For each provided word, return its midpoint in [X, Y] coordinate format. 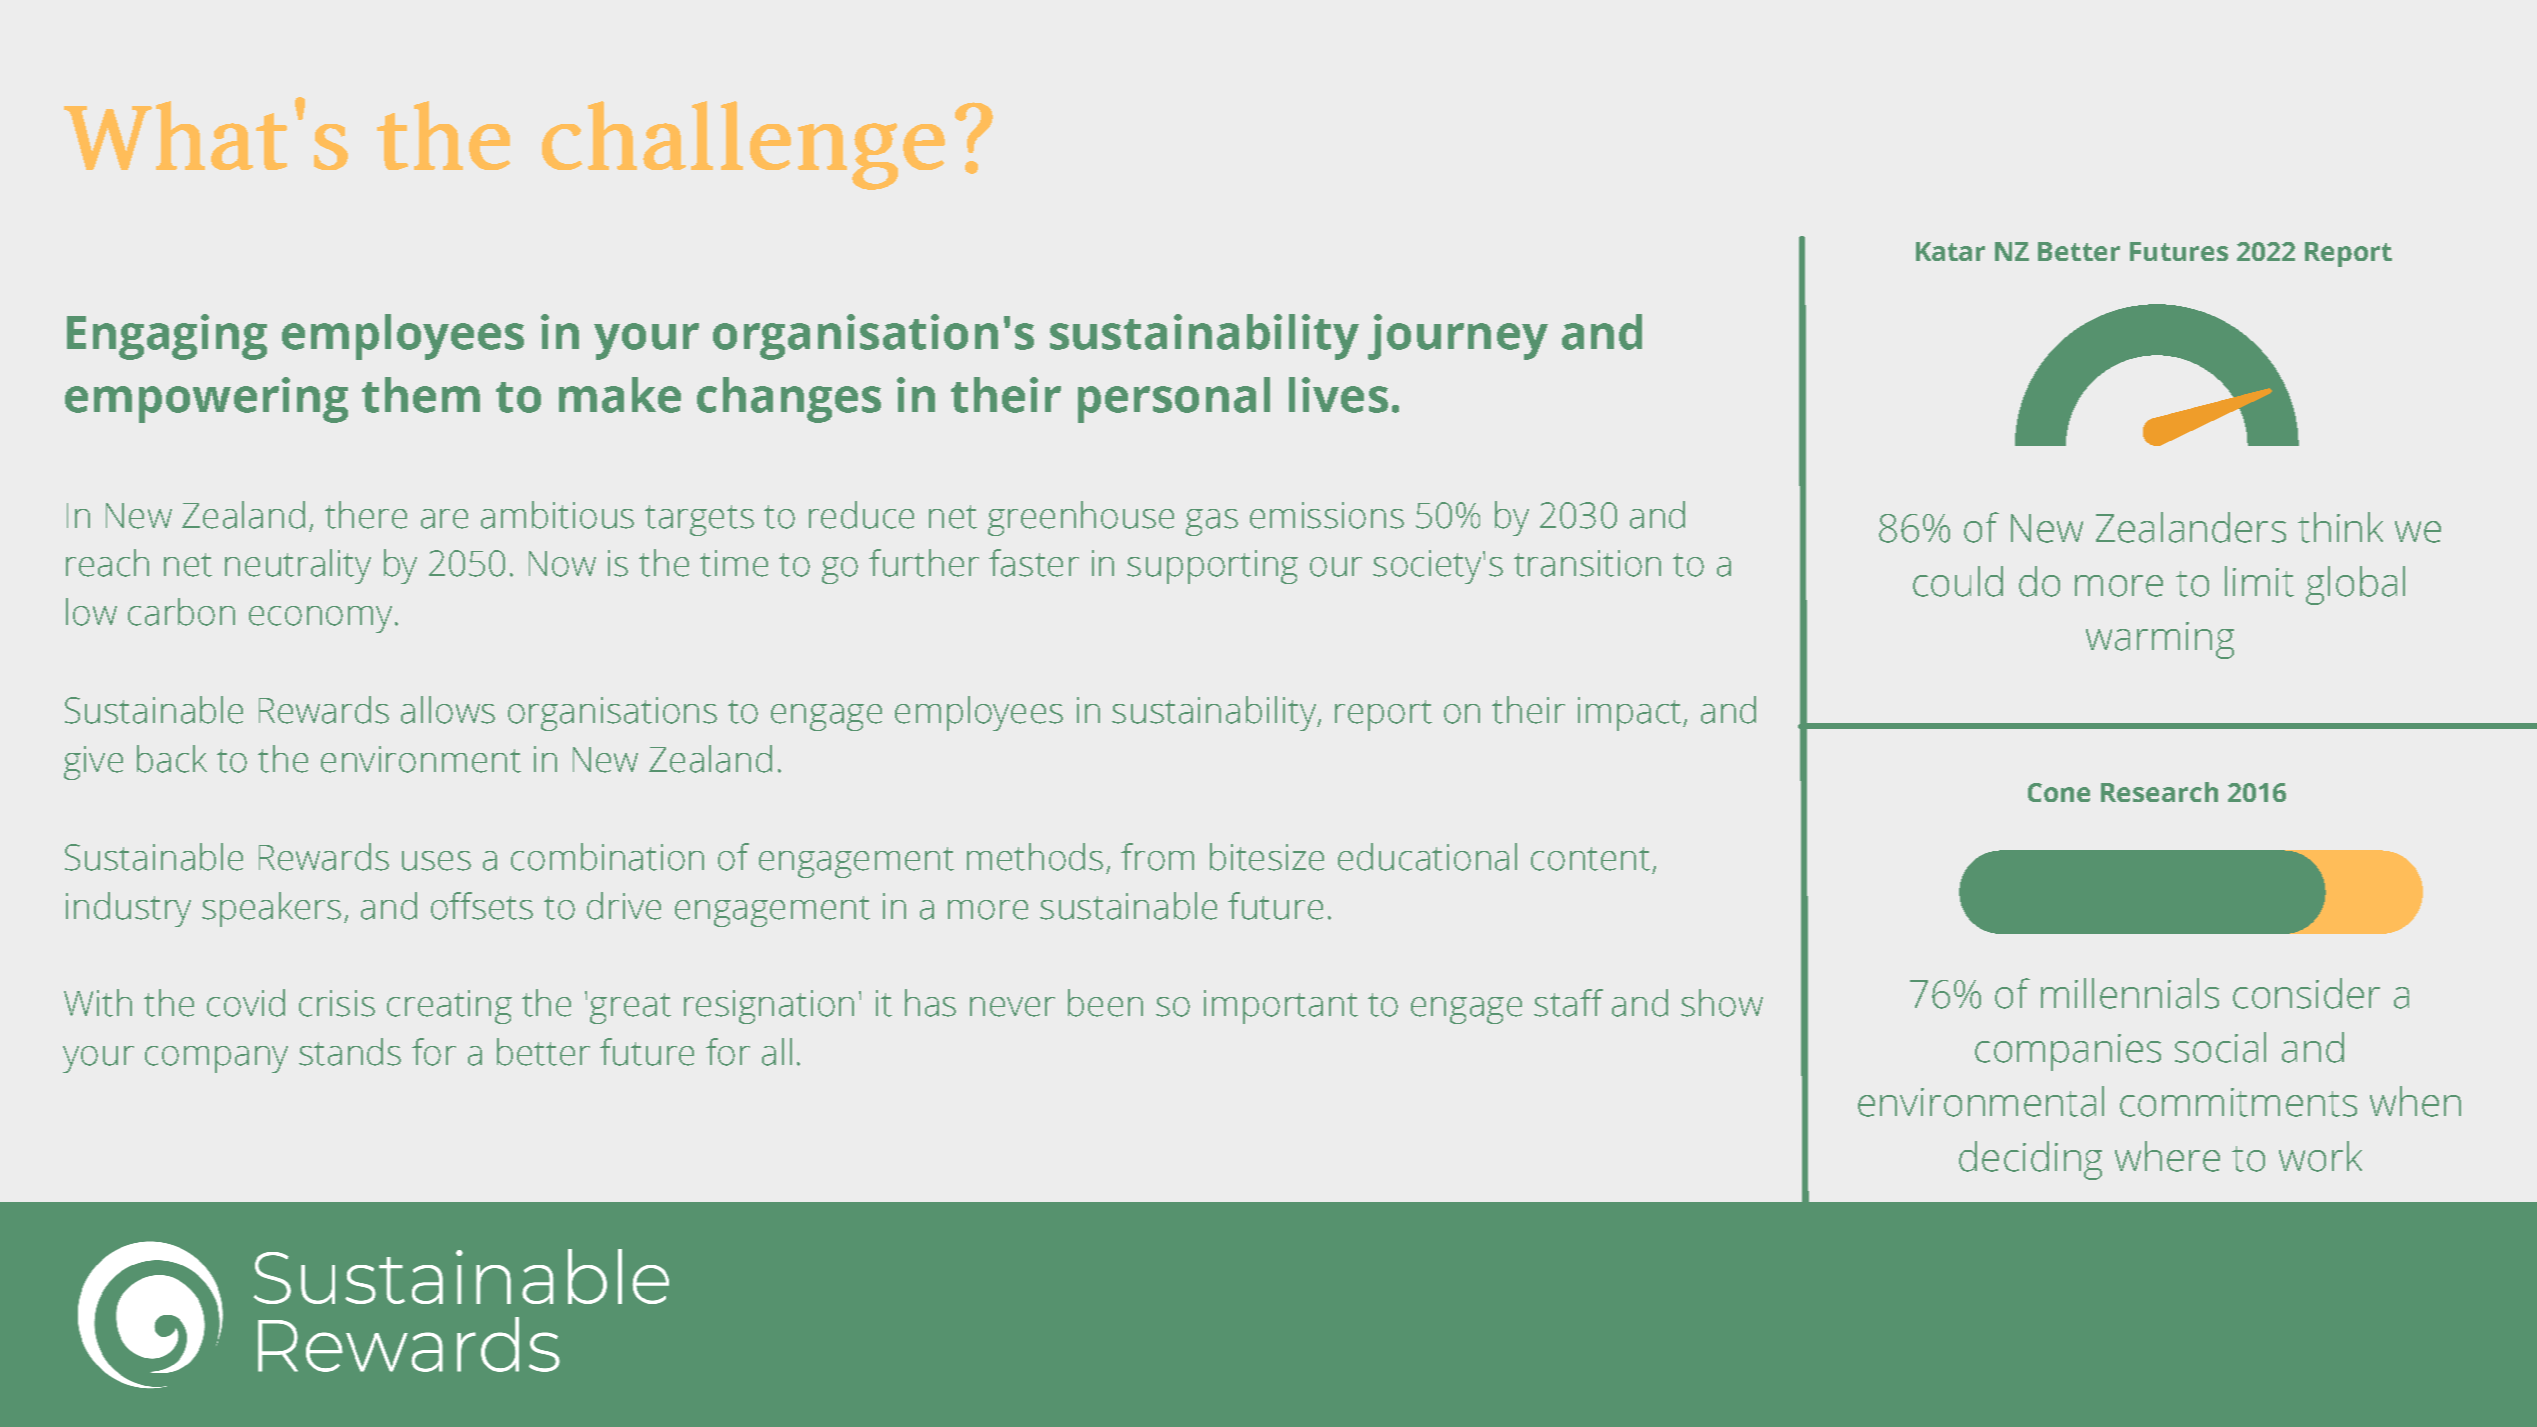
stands [350, 1052]
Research [2159, 792]
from [1157, 857]
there [366, 515]
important [1281, 1007]
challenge [743, 145]
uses [436, 861]
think [2340, 527]
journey [1458, 337]
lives [1338, 395]
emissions [1327, 515]
